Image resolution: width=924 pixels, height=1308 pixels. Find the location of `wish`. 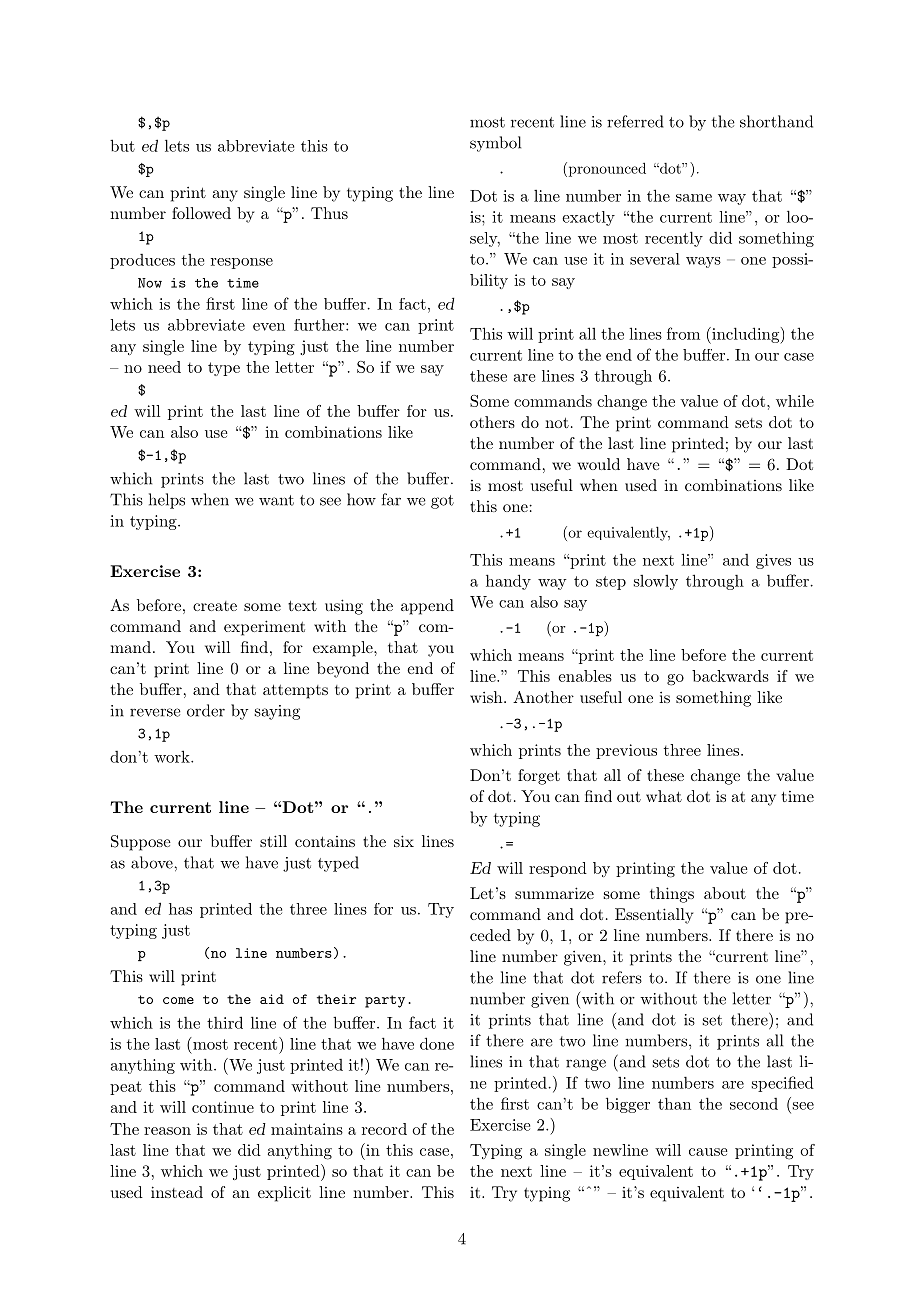

wish is located at coordinates (487, 697).
